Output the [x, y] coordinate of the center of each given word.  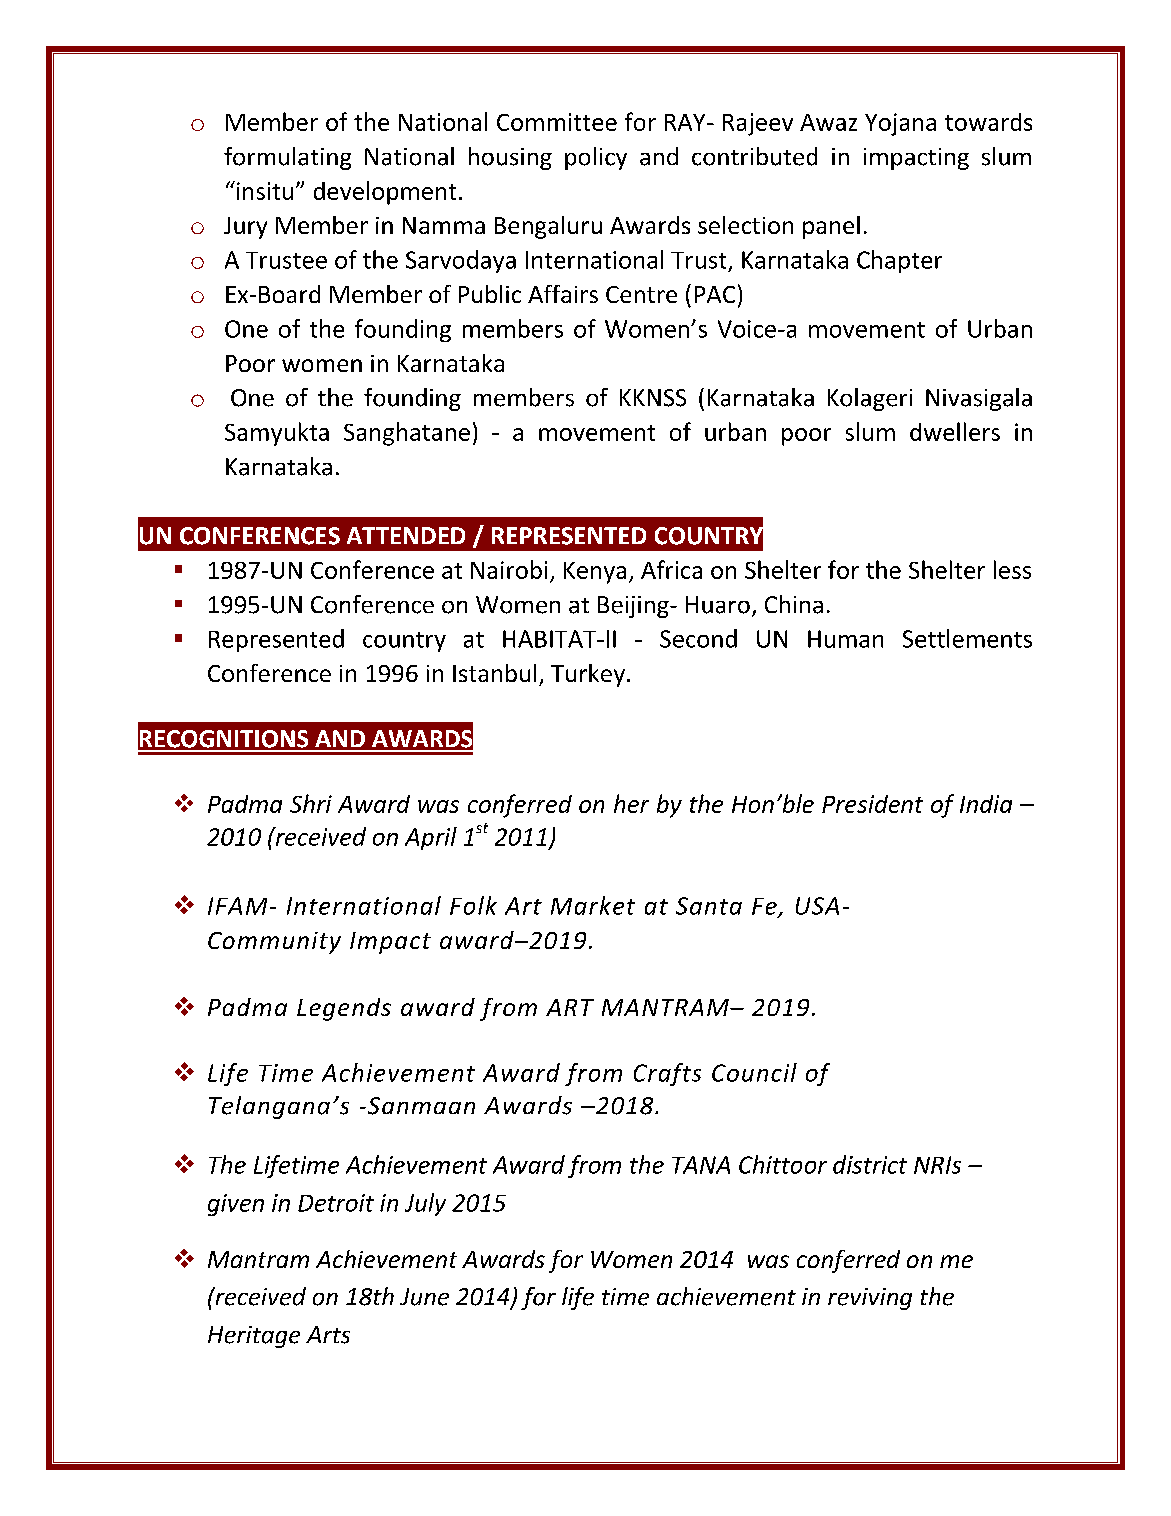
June [424, 1297]
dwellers [955, 431]
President [872, 804]
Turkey [588, 675]
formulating [287, 158]
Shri [311, 803]
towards [988, 122]
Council [754, 1072]
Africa [671, 569]
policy [596, 158]
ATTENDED [406, 535]
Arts [328, 1335]
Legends [344, 1009]
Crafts [667, 1074]
